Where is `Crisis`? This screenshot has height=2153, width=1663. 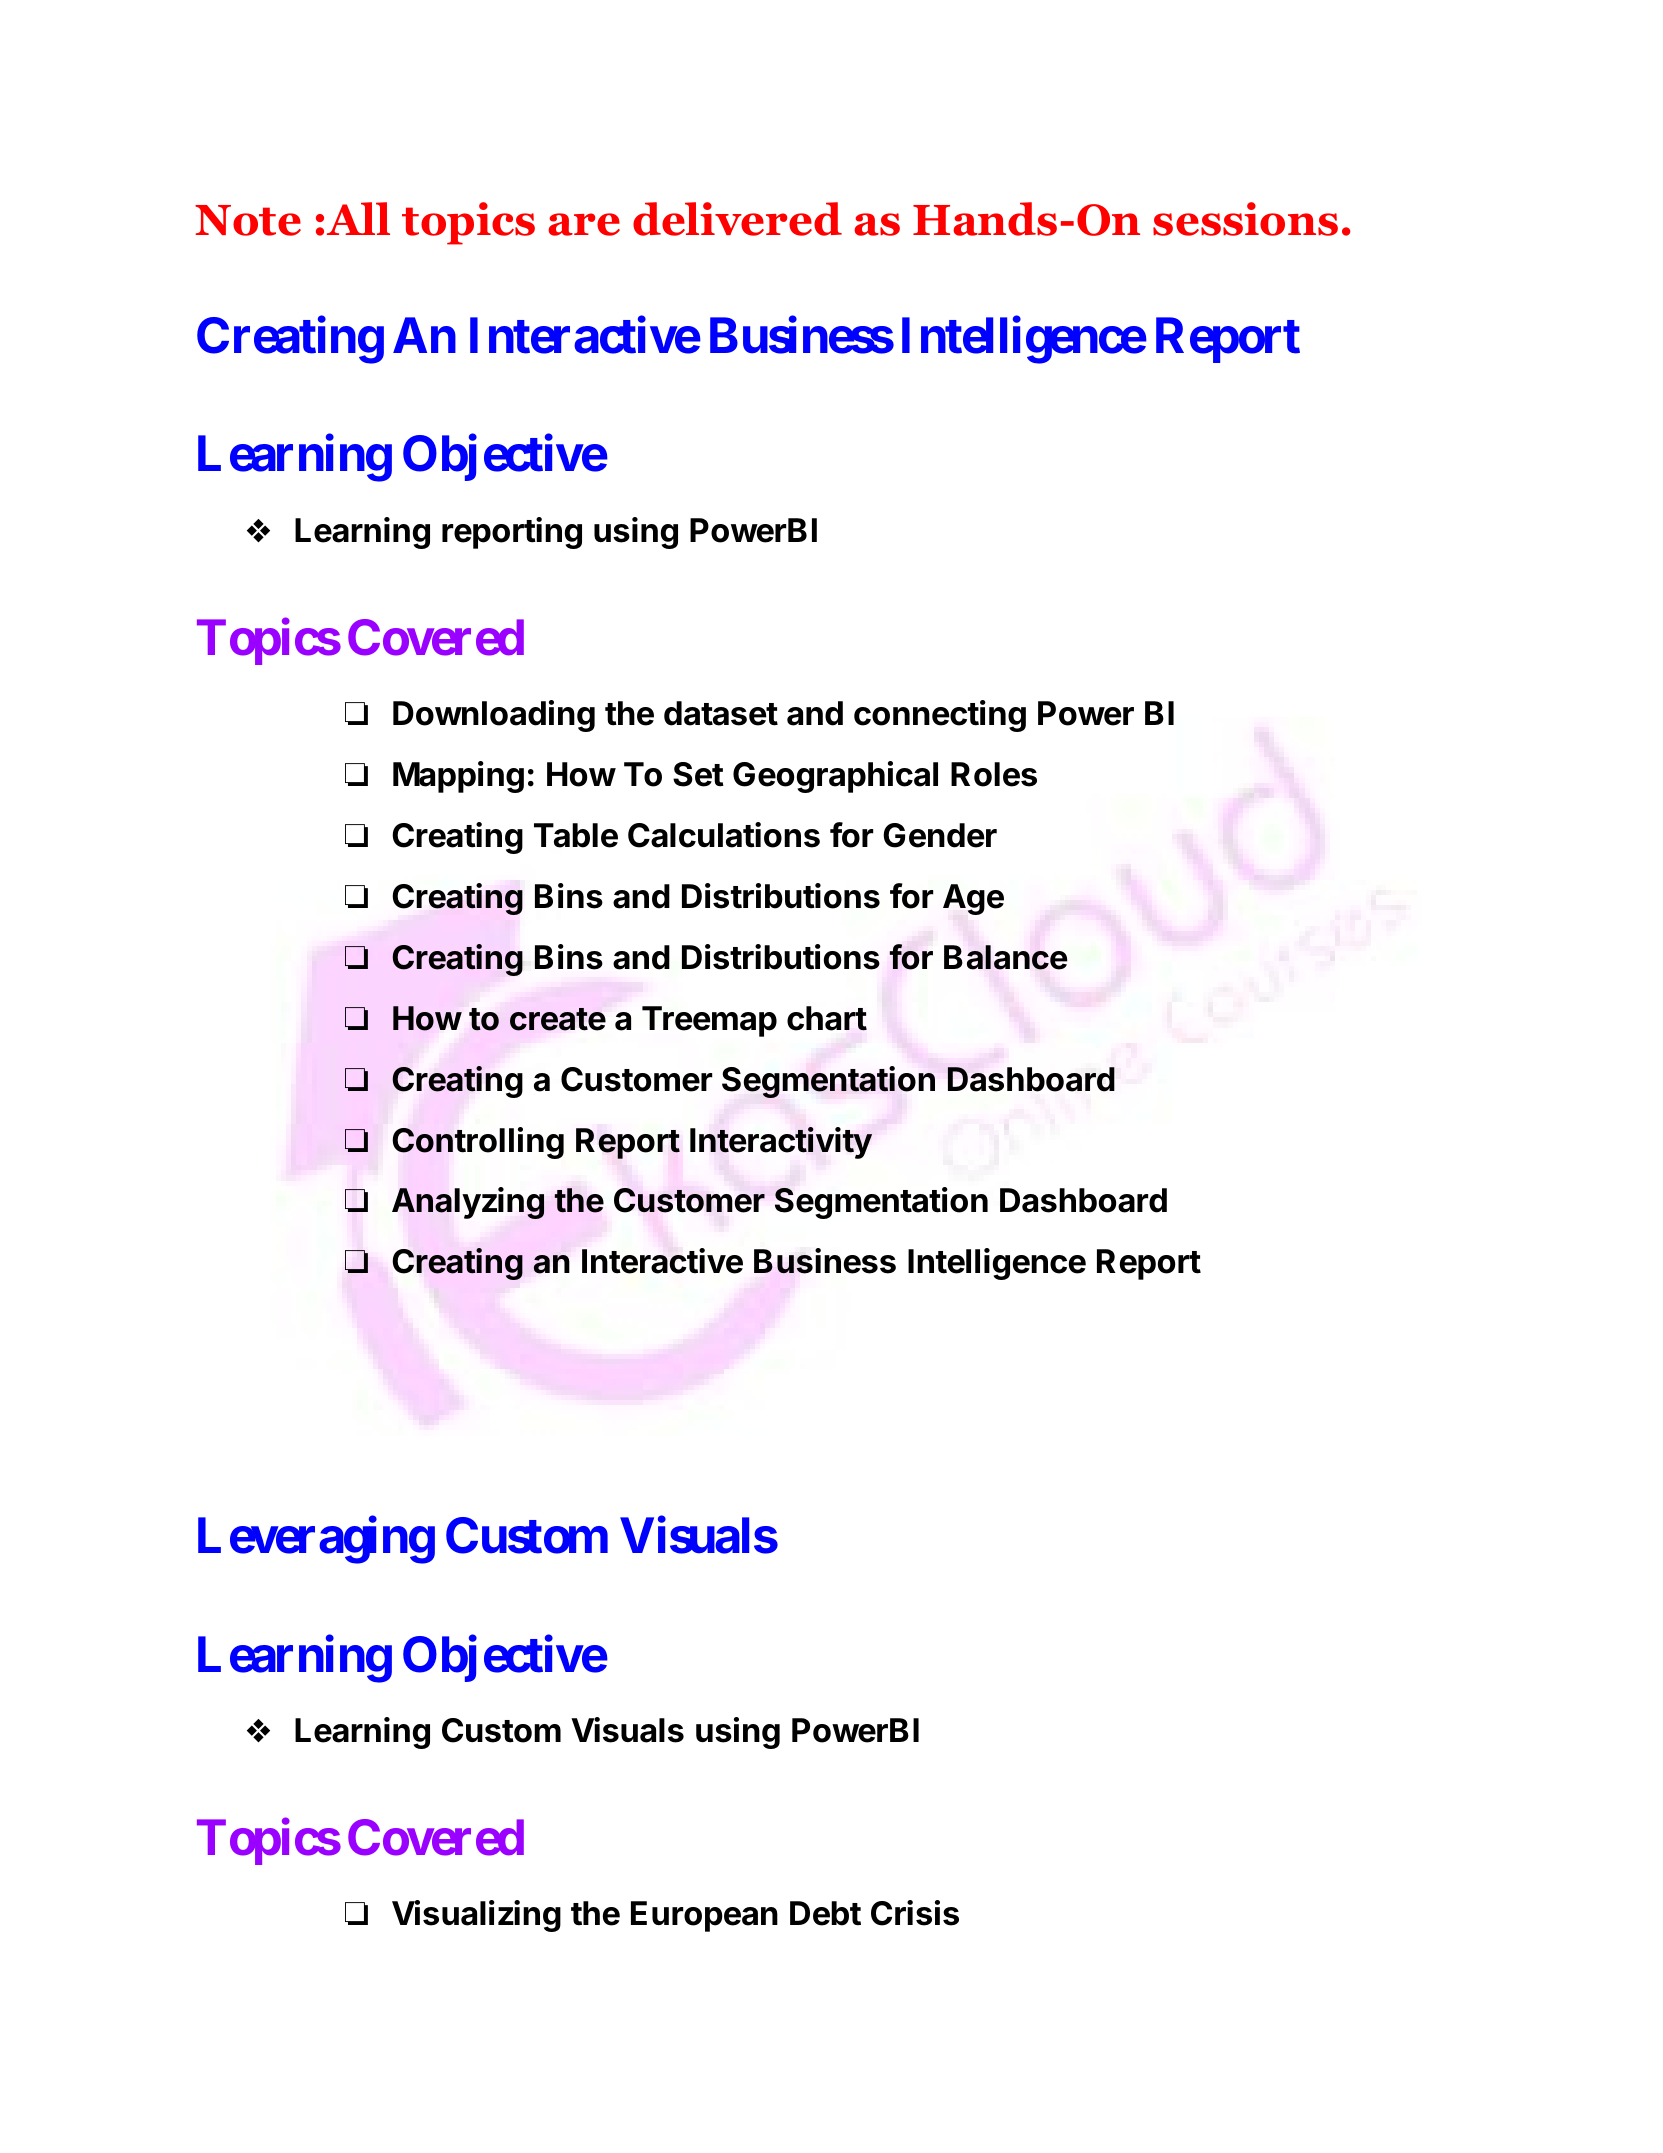 Crisis is located at coordinates (915, 1913).
